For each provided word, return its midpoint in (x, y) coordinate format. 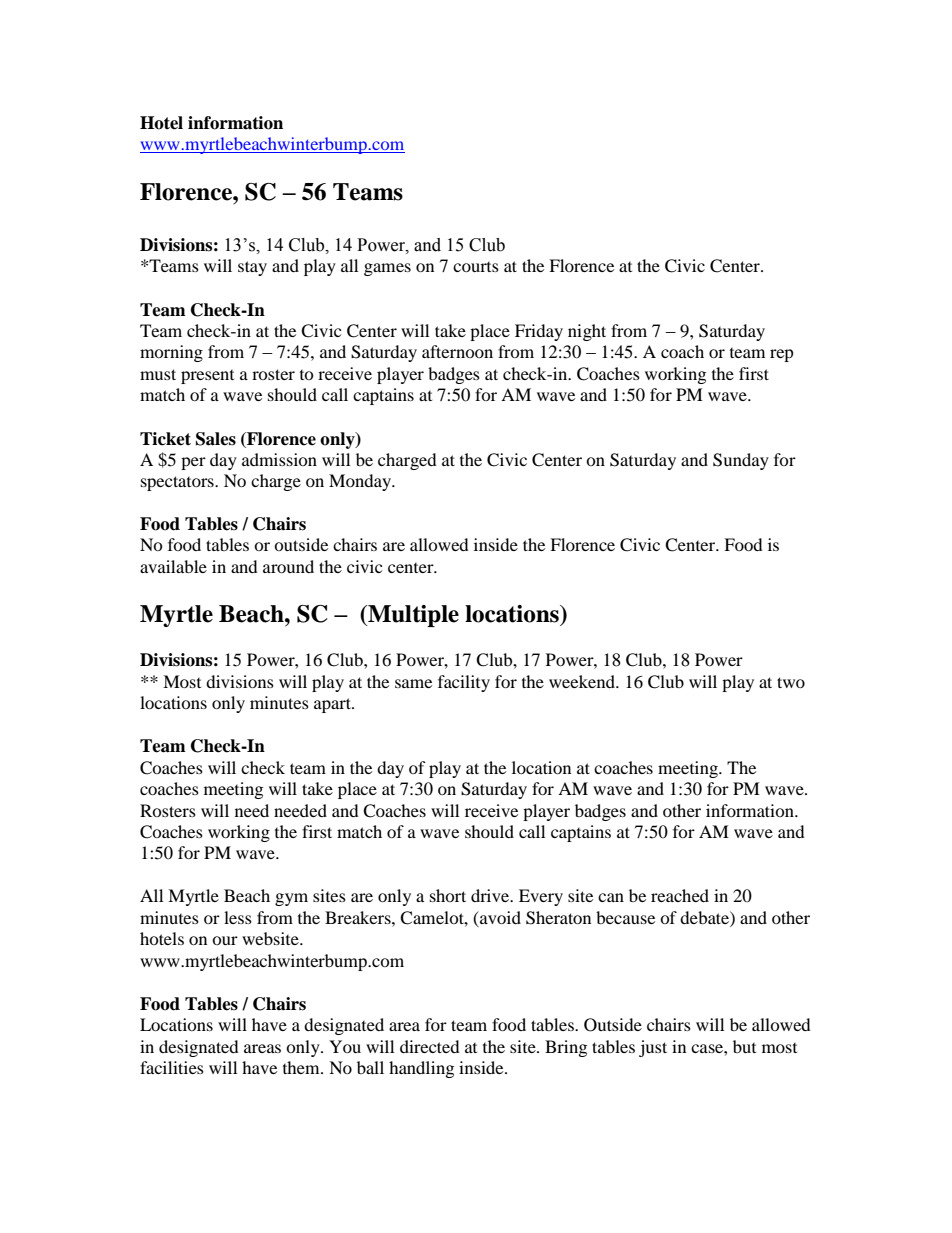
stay (252, 268)
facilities (172, 1067)
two (791, 682)
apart (333, 705)
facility (464, 683)
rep (782, 355)
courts (476, 267)
